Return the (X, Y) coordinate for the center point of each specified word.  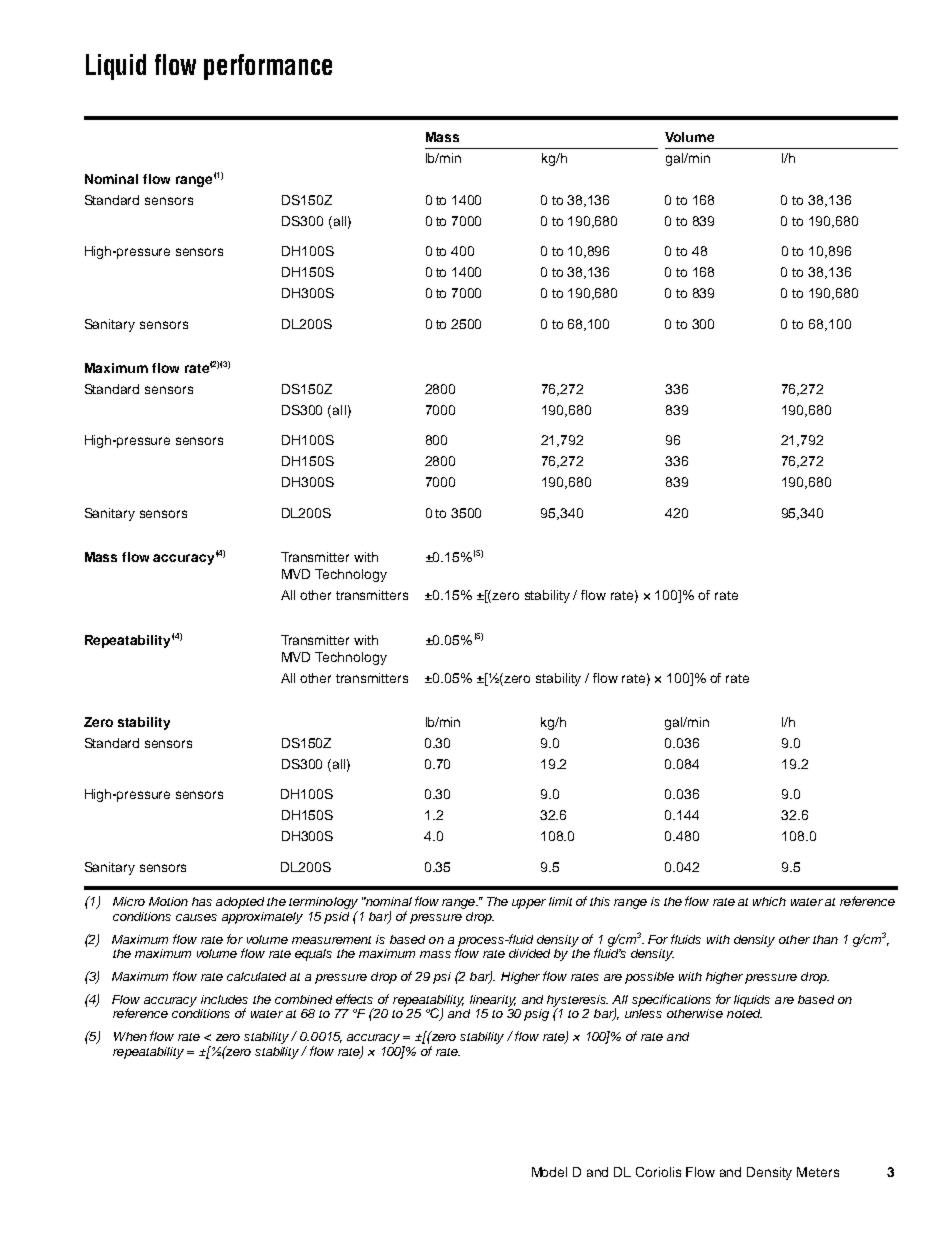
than (825, 939)
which (769, 901)
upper (529, 904)
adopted (240, 903)
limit (560, 901)
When (130, 1036)
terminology (323, 904)
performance (268, 67)
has (202, 901)
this (600, 901)
